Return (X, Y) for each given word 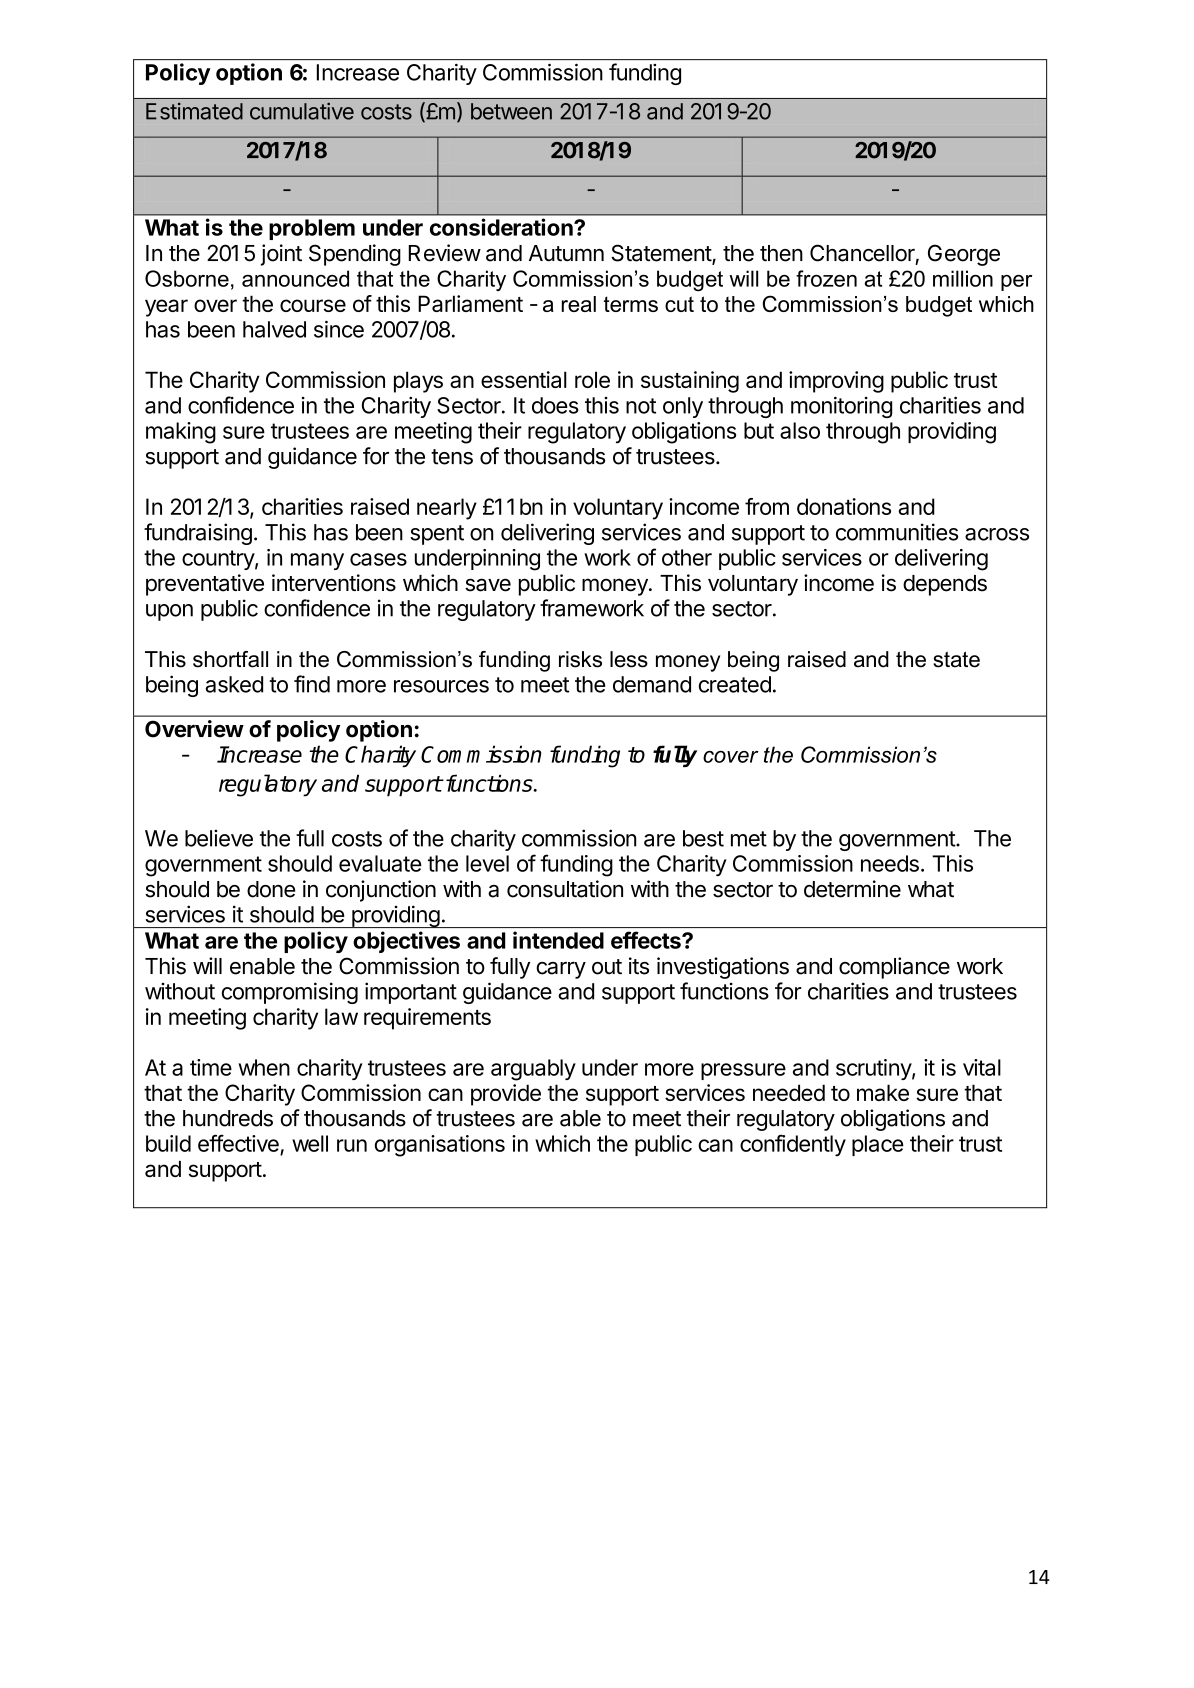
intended (558, 940)
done (271, 889)
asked (234, 684)
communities (897, 532)
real (579, 304)
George (964, 255)
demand (652, 684)
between (511, 111)
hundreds (228, 1118)
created (735, 684)
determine (852, 889)
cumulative (302, 111)
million (963, 278)
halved (274, 329)
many (317, 561)
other (687, 557)
